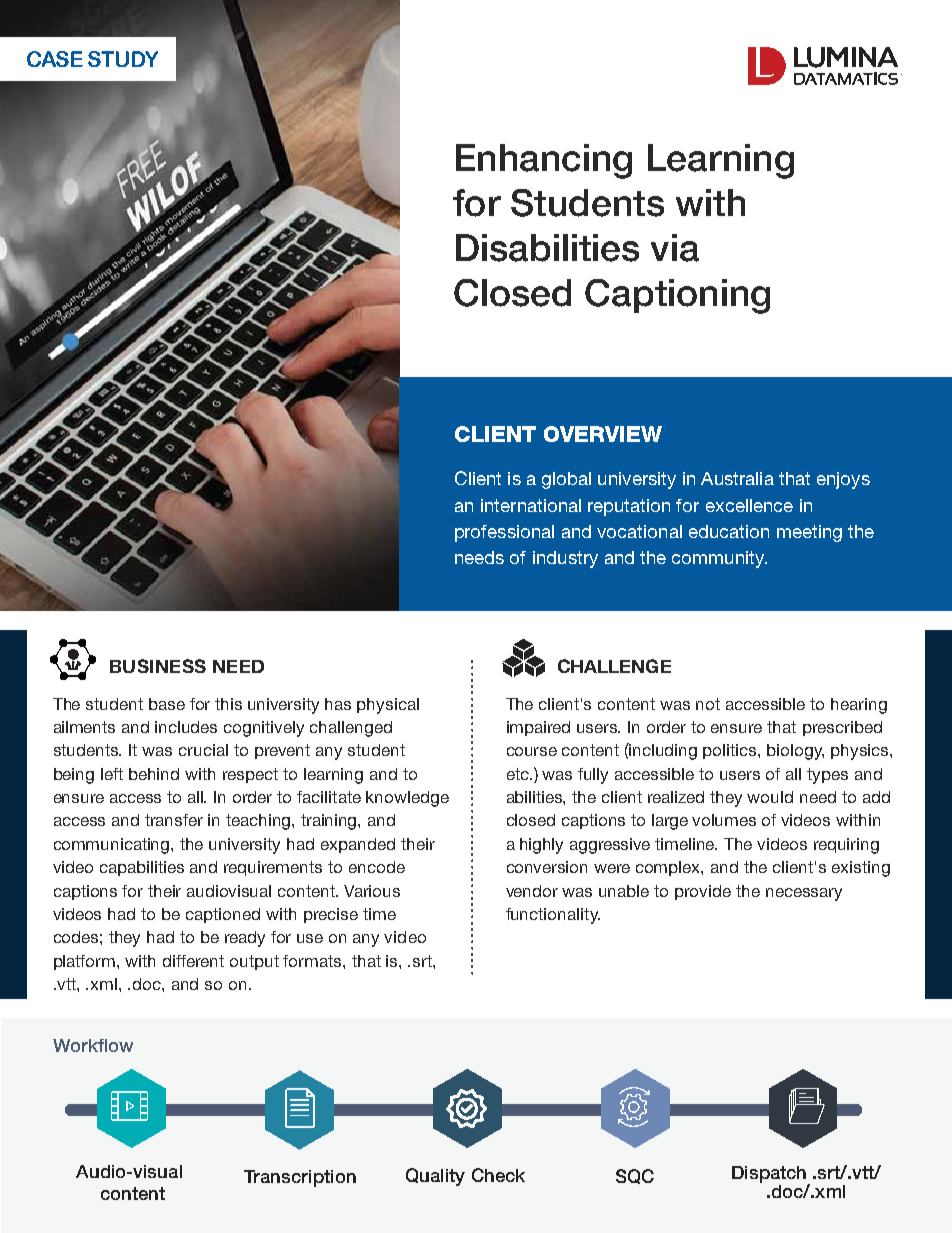 This screenshot has width=952, height=1233. Describe the element at coordinates (300, 1178) in the screenshot. I see `Transcription` at that location.
